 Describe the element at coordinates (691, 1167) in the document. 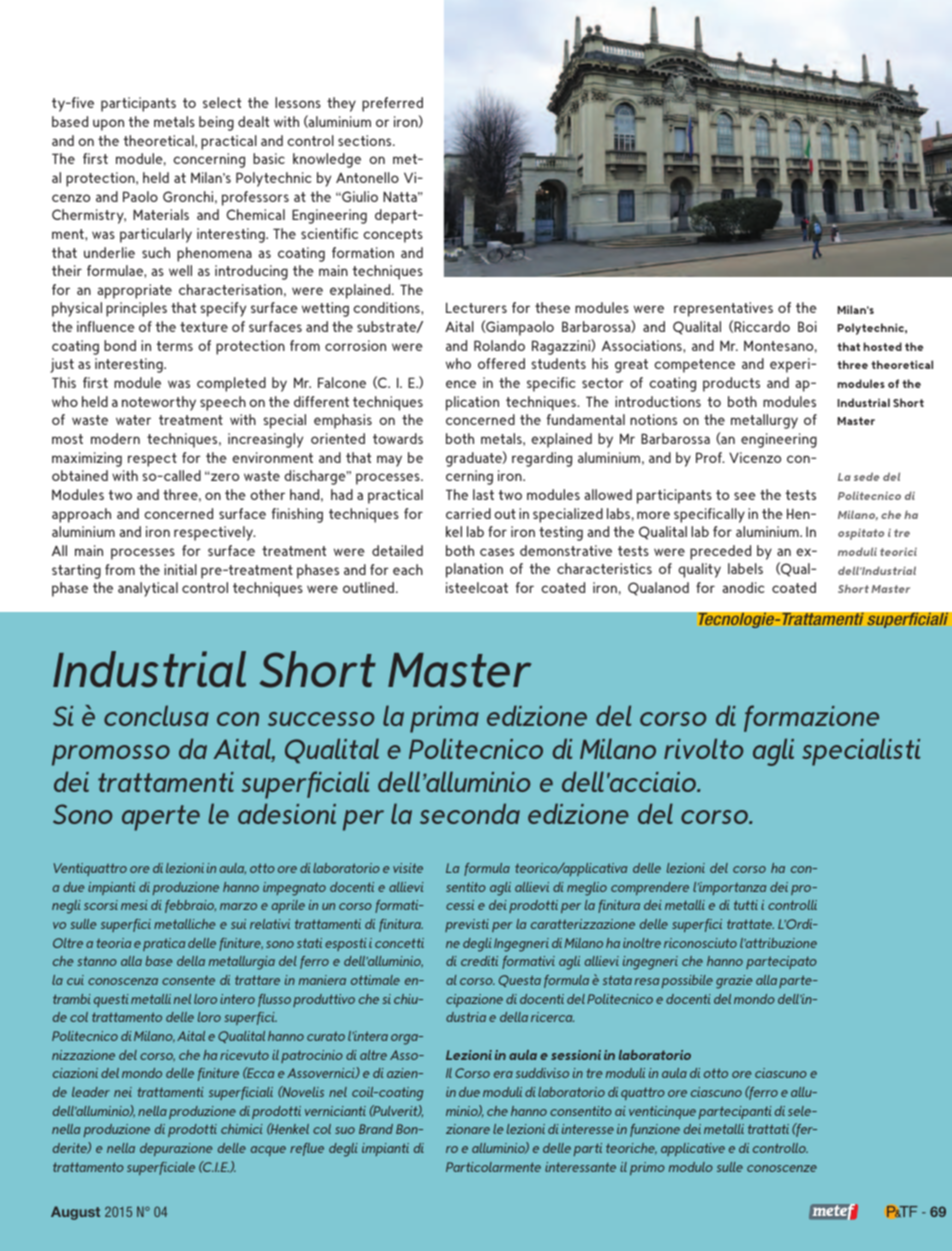

I see `modulo` at that location.
